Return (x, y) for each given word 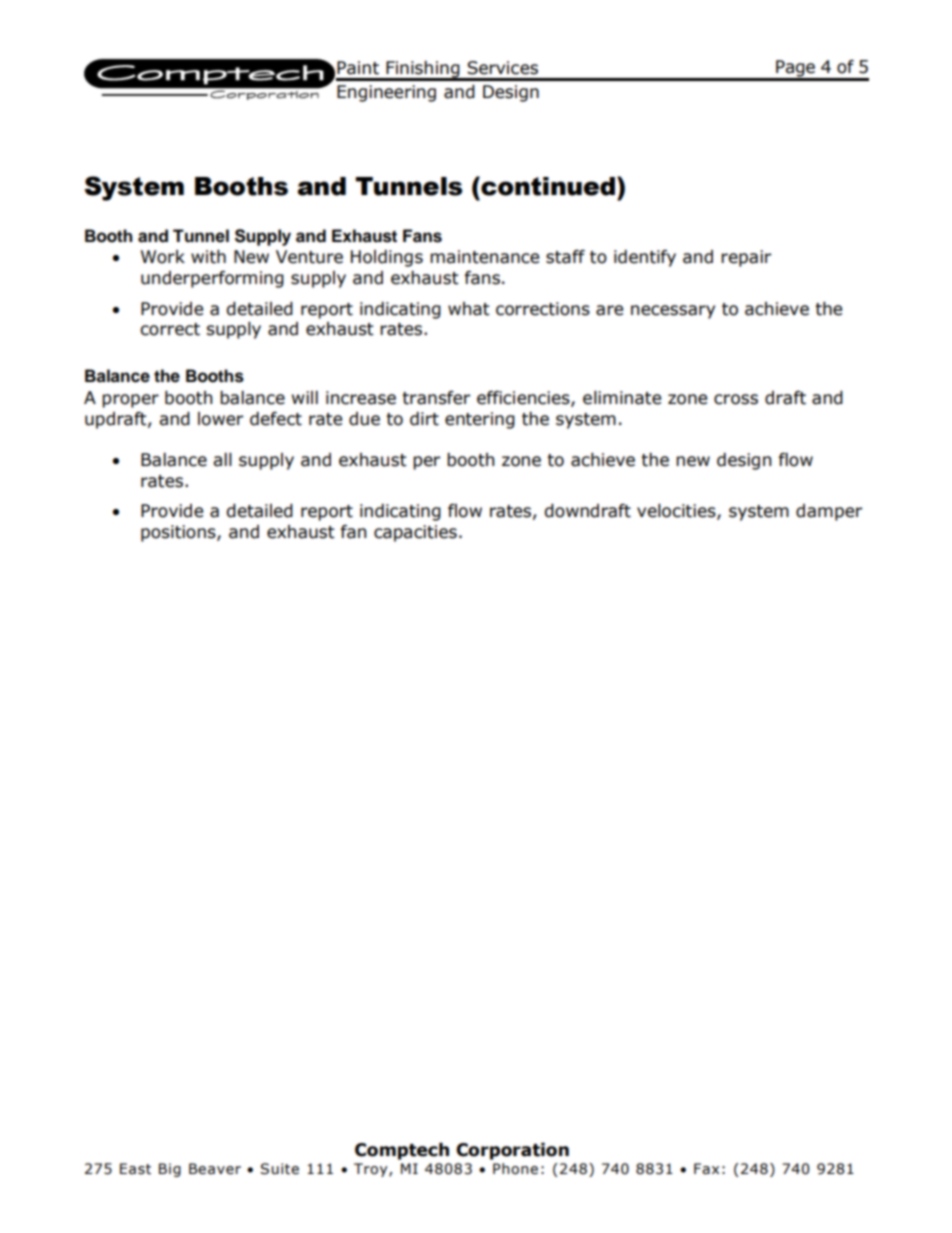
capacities (415, 533)
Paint (358, 68)
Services (502, 68)
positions (179, 533)
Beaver (215, 1169)
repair (746, 258)
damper (829, 512)
